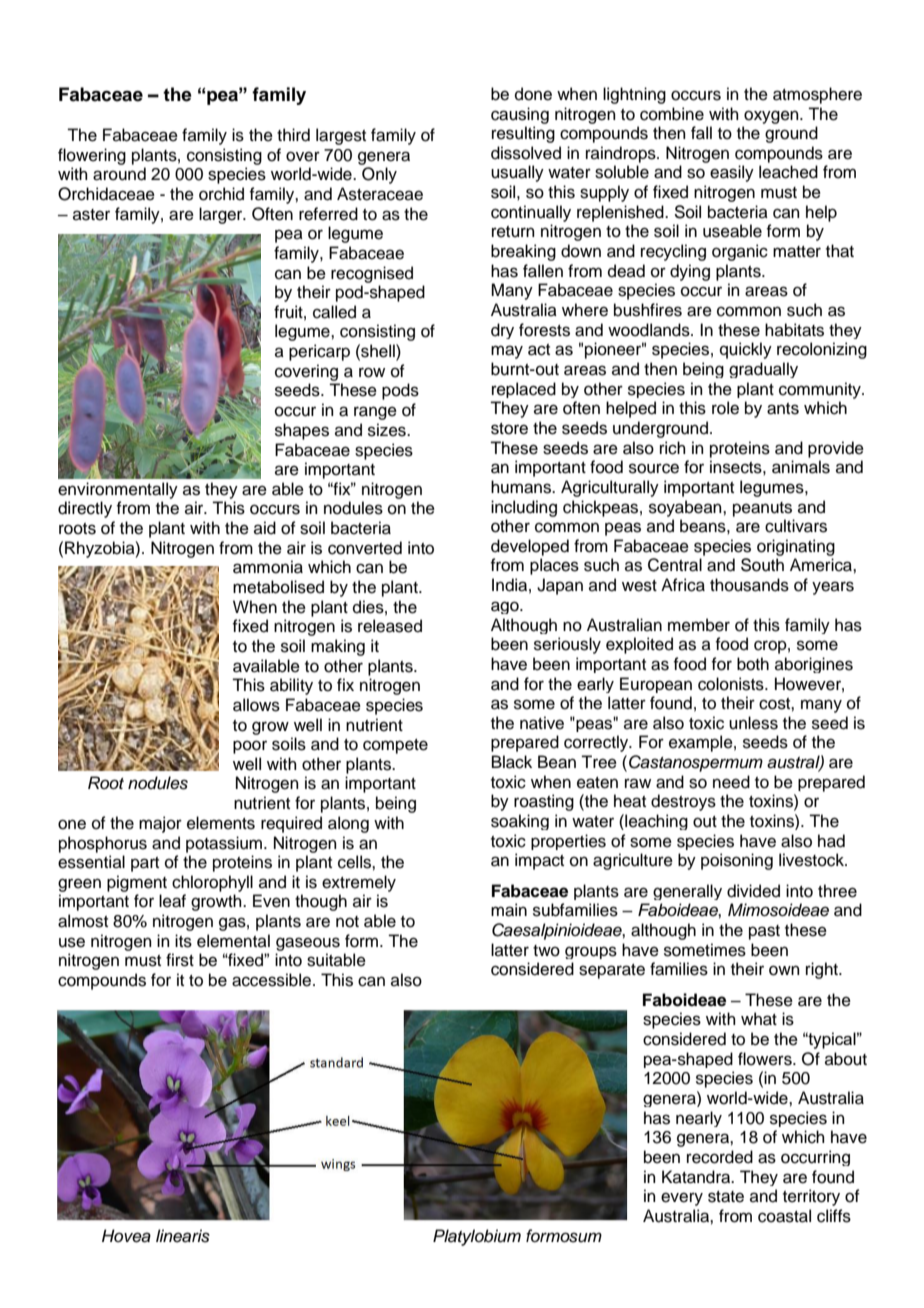 The width and height of the document is (924, 1308). What do you see at coordinates (506, 607) in the document?
I see `ago` at bounding box center [506, 607].
